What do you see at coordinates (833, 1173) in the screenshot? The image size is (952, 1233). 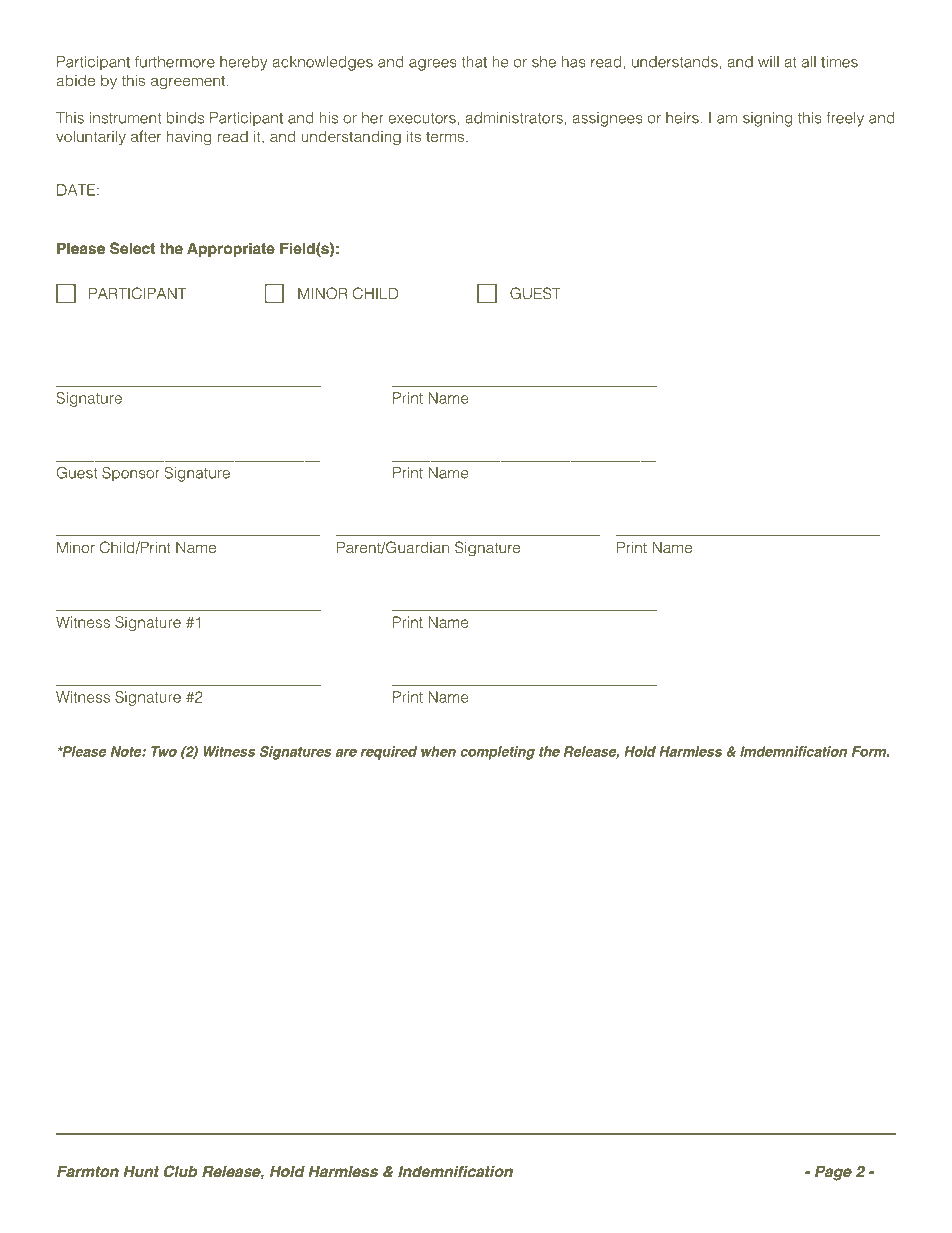 I see `Page` at bounding box center [833, 1173].
